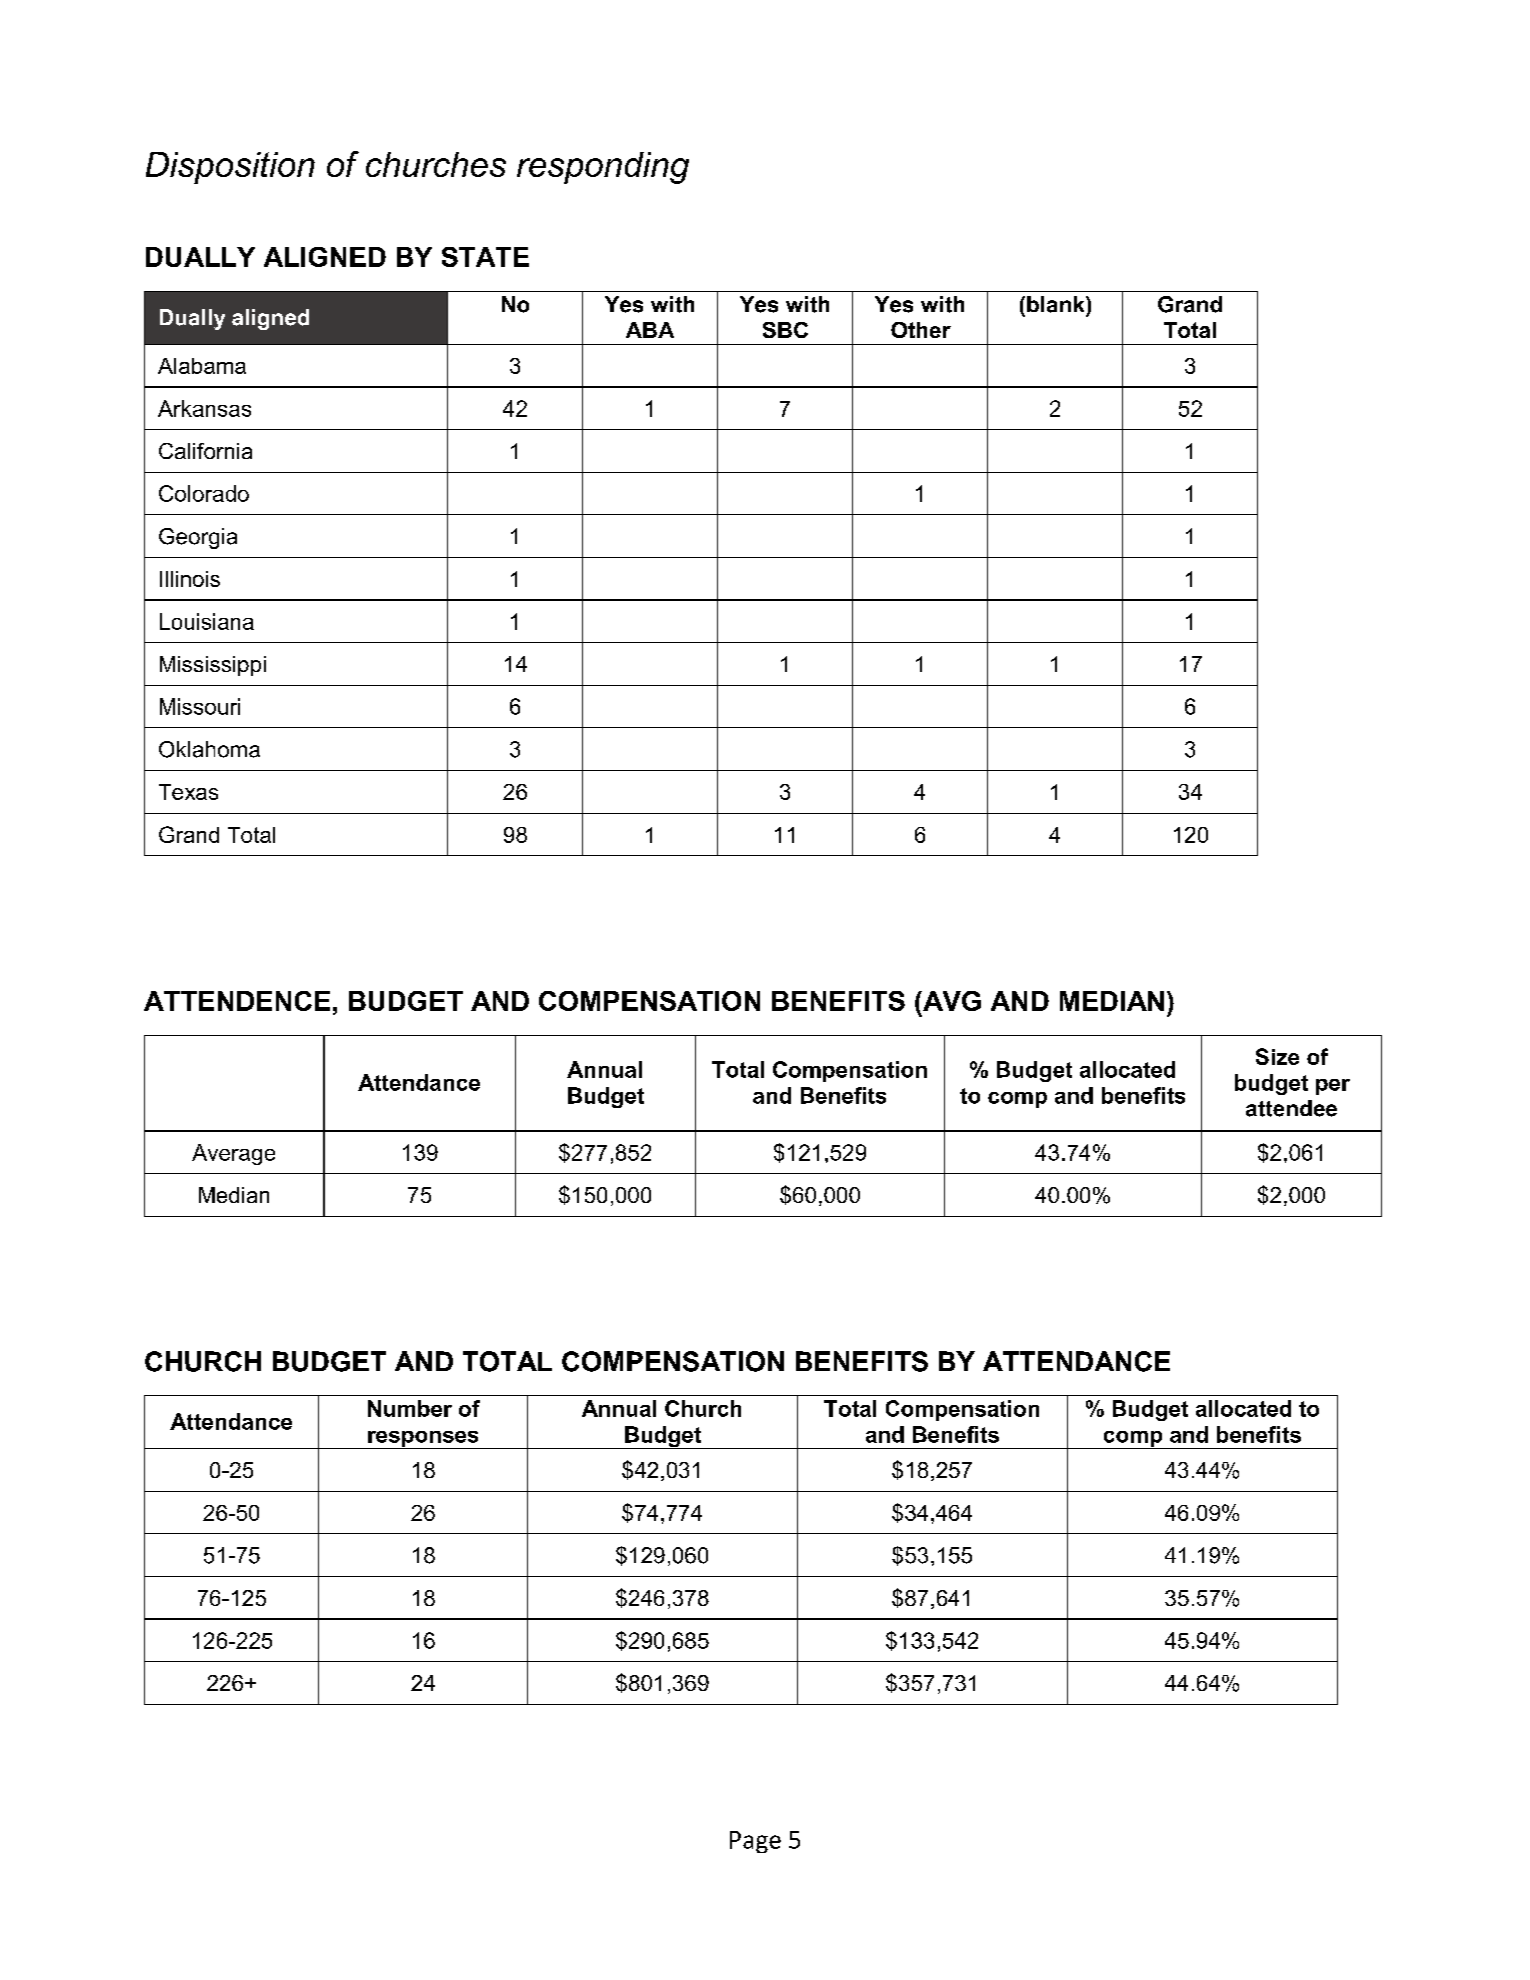  I want to click on Disposition, so click(230, 168).
